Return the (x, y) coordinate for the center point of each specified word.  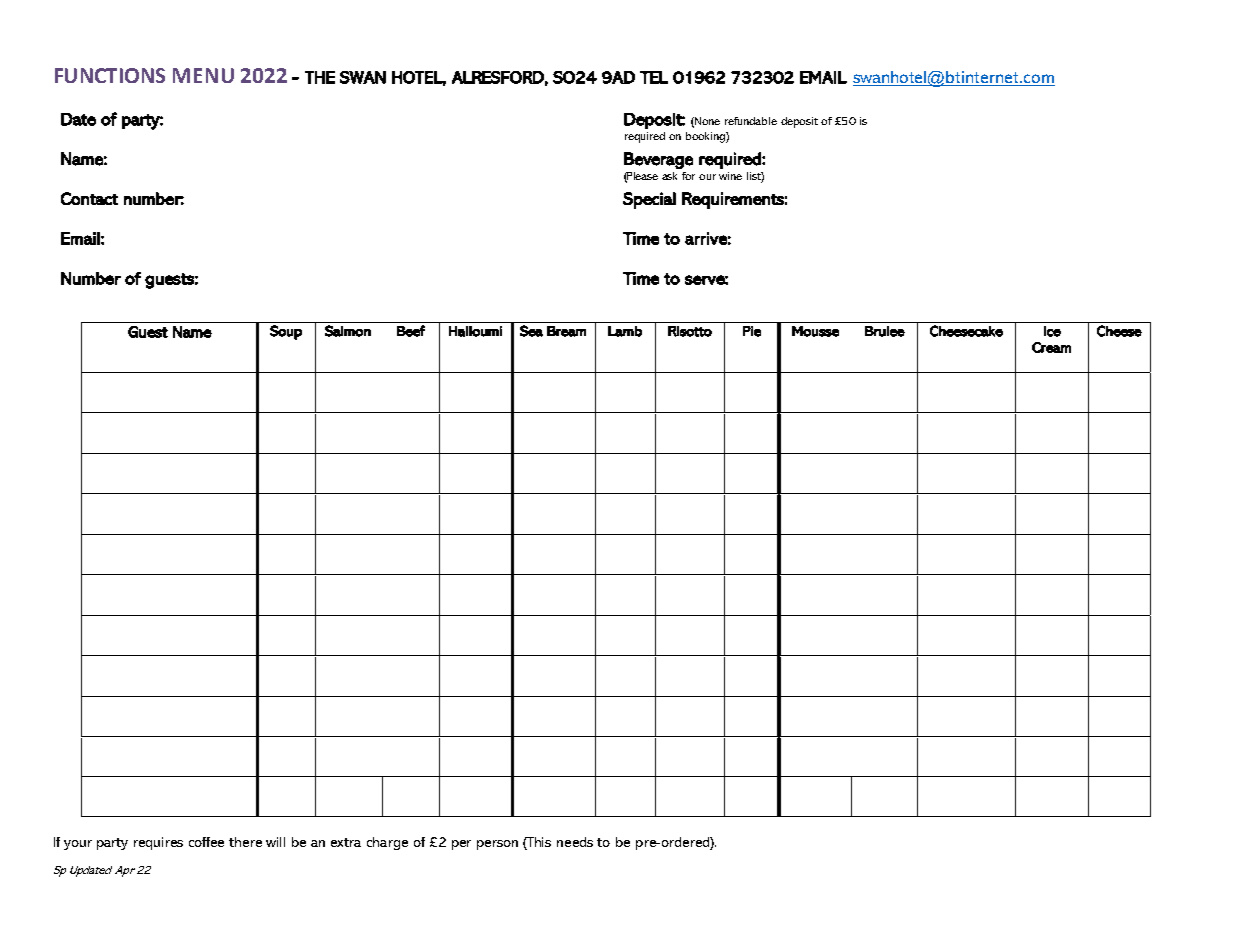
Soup (286, 332)
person (497, 845)
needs (575, 842)
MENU (203, 75)
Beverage (658, 160)
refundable (751, 121)
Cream (1051, 347)
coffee (206, 842)
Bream (566, 331)
